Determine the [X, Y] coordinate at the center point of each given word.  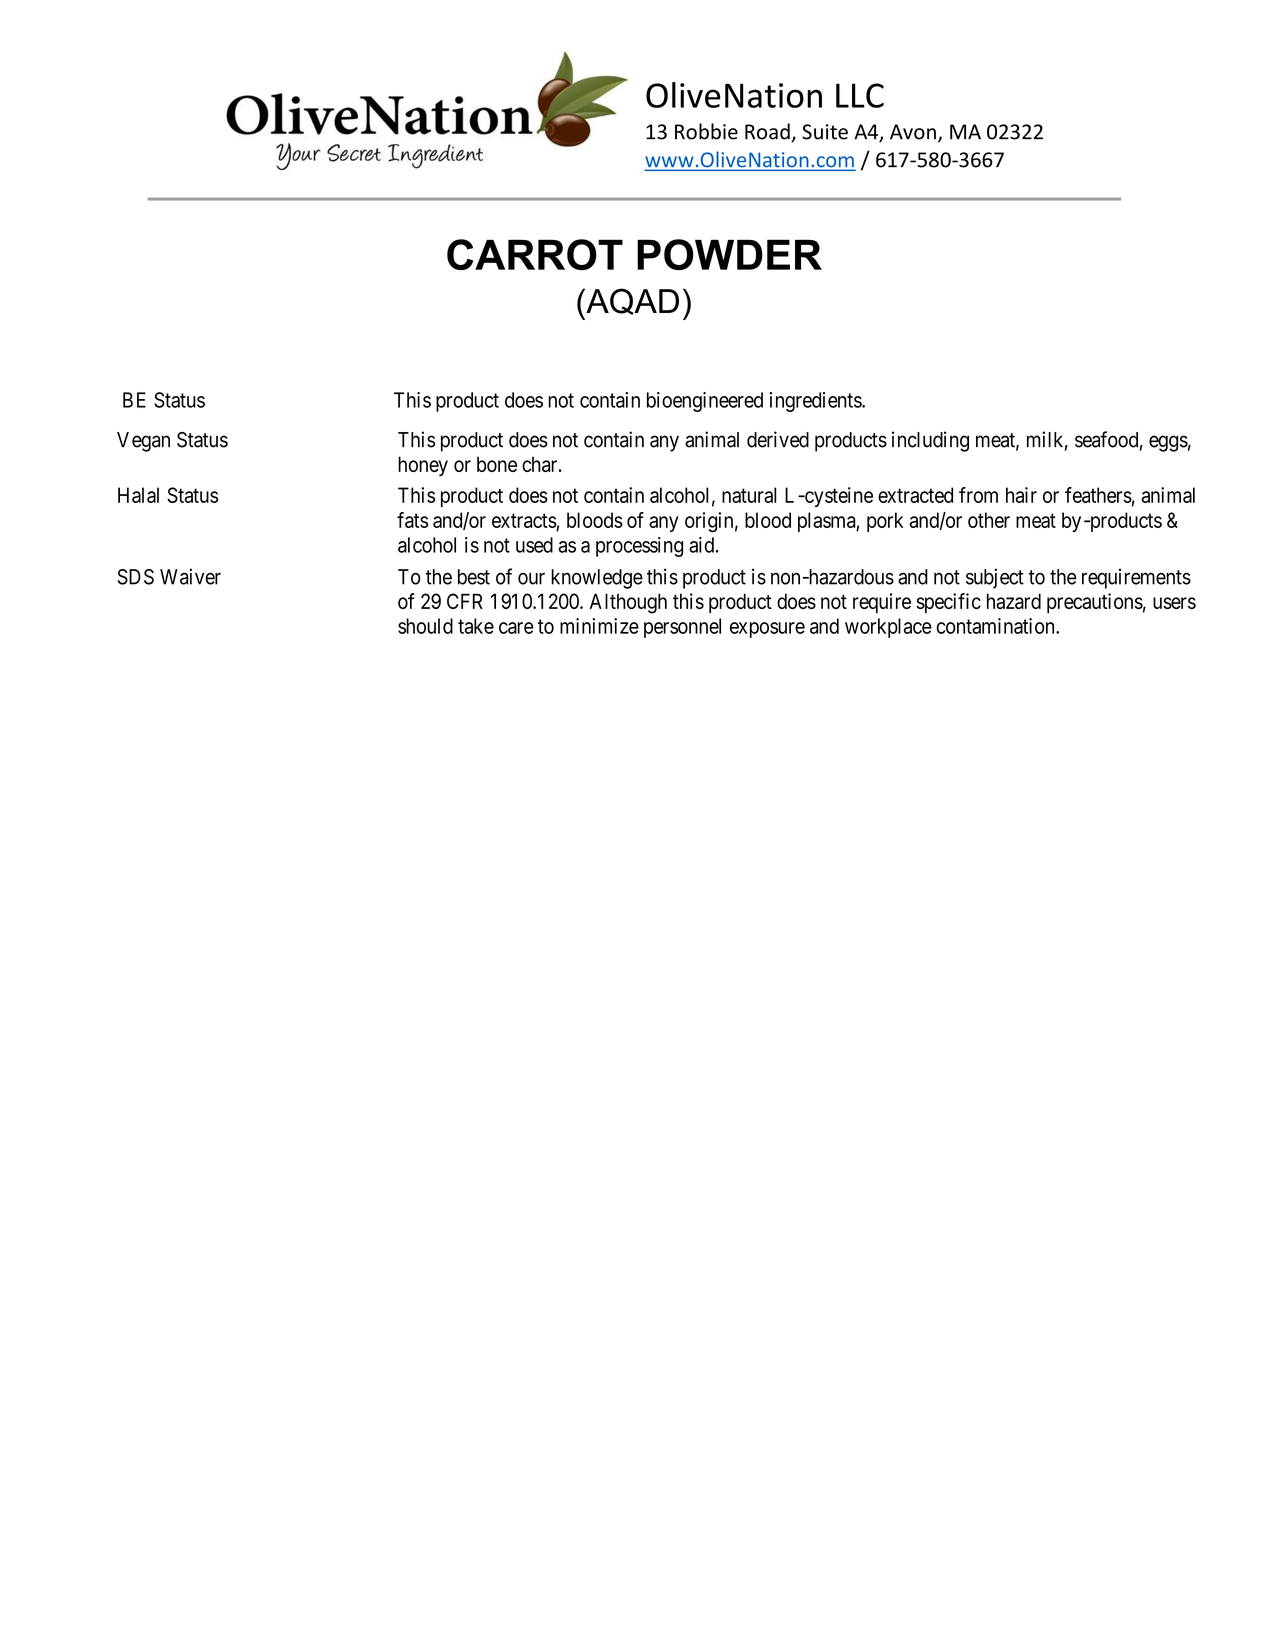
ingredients [816, 402]
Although [628, 603]
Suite [825, 132]
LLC [860, 95]
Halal [138, 495]
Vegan [143, 442]
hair [1021, 495]
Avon [913, 132]
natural [749, 495]
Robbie [706, 131]
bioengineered [705, 402]
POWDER [729, 254]
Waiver [190, 576]
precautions [1095, 603]
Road [767, 131]
